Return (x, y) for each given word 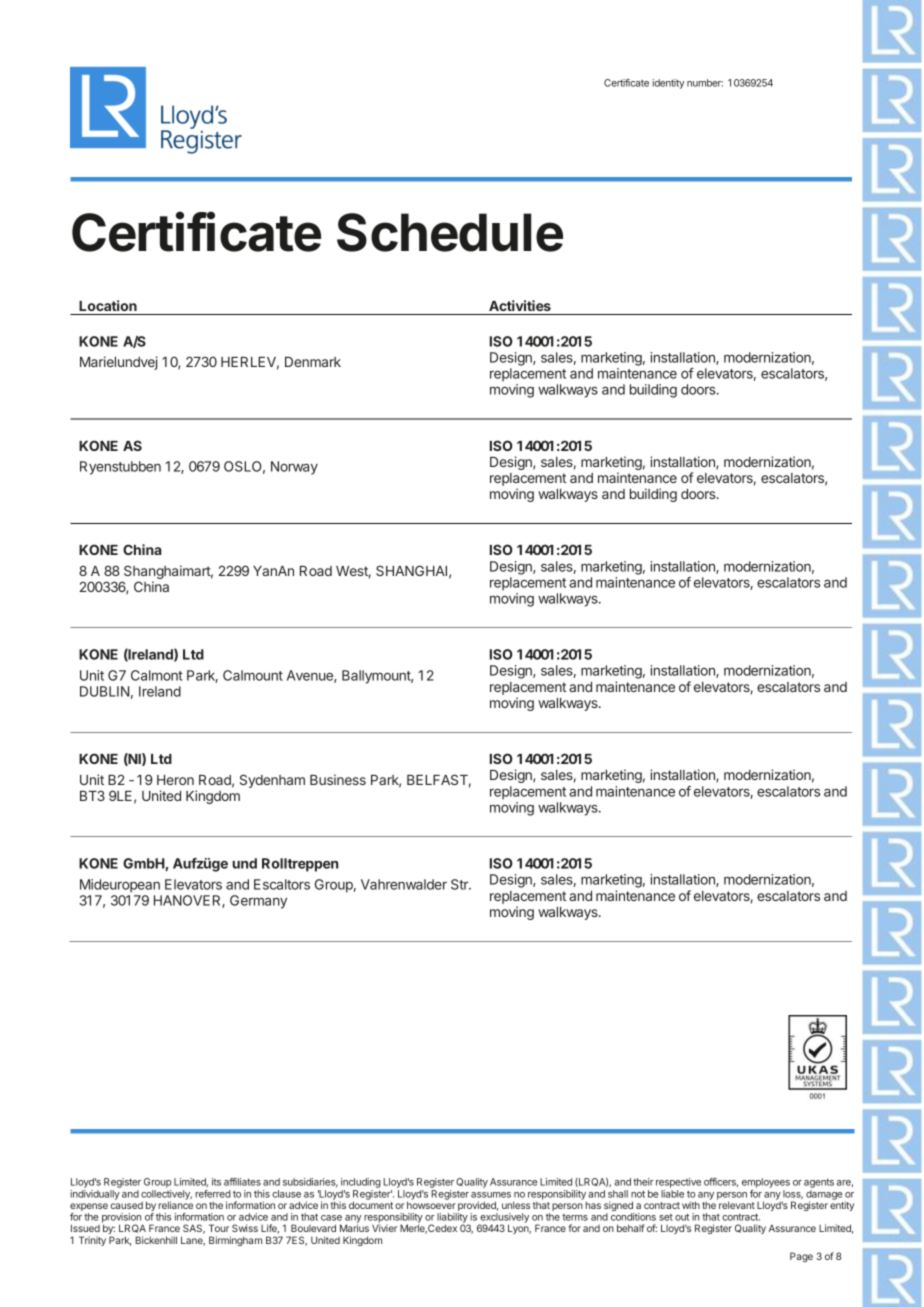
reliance (175, 1205)
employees (766, 1184)
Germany (258, 902)
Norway (294, 468)
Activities (520, 305)
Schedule (450, 232)
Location (108, 305)
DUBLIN (104, 691)
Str (460, 884)
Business (338, 779)
